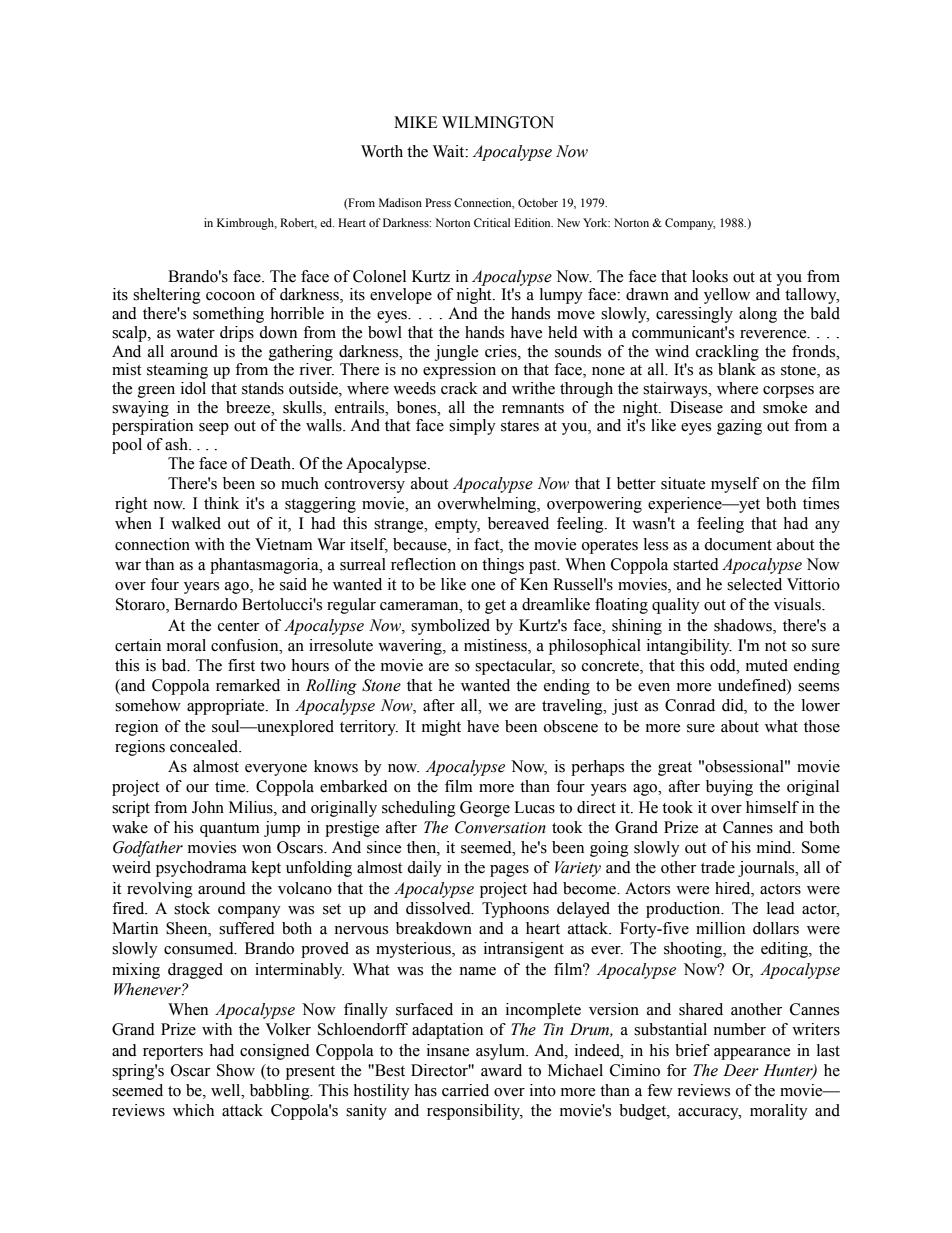 The image size is (952, 1233). What do you see at coordinates (465, 1090) in the document?
I see `carried` at bounding box center [465, 1090].
